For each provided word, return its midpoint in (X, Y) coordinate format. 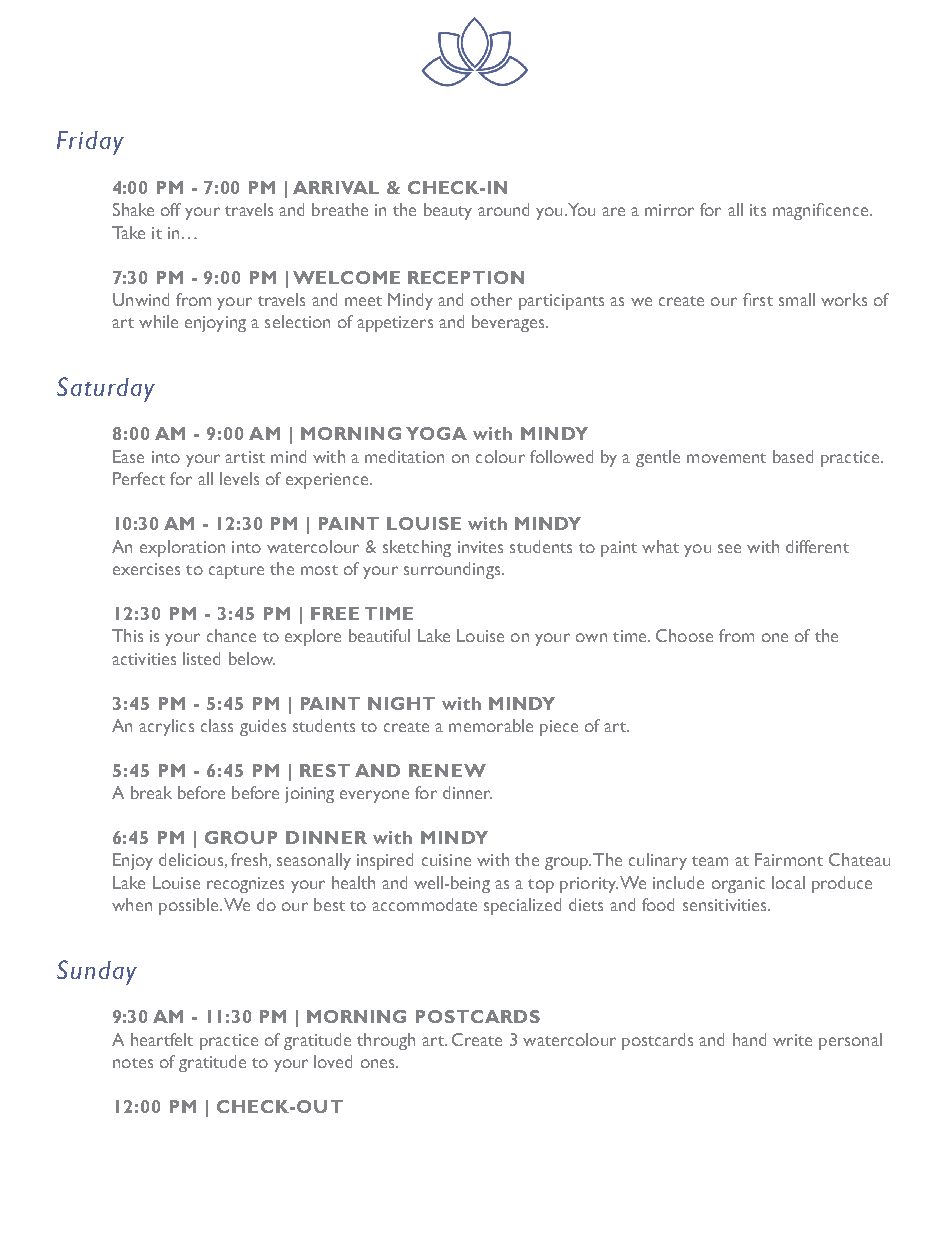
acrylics (166, 727)
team (710, 861)
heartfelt (162, 1039)
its (758, 210)
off (171, 209)
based (793, 456)
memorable (491, 725)
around (503, 209)
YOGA (436, 433)
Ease (128, 456)
